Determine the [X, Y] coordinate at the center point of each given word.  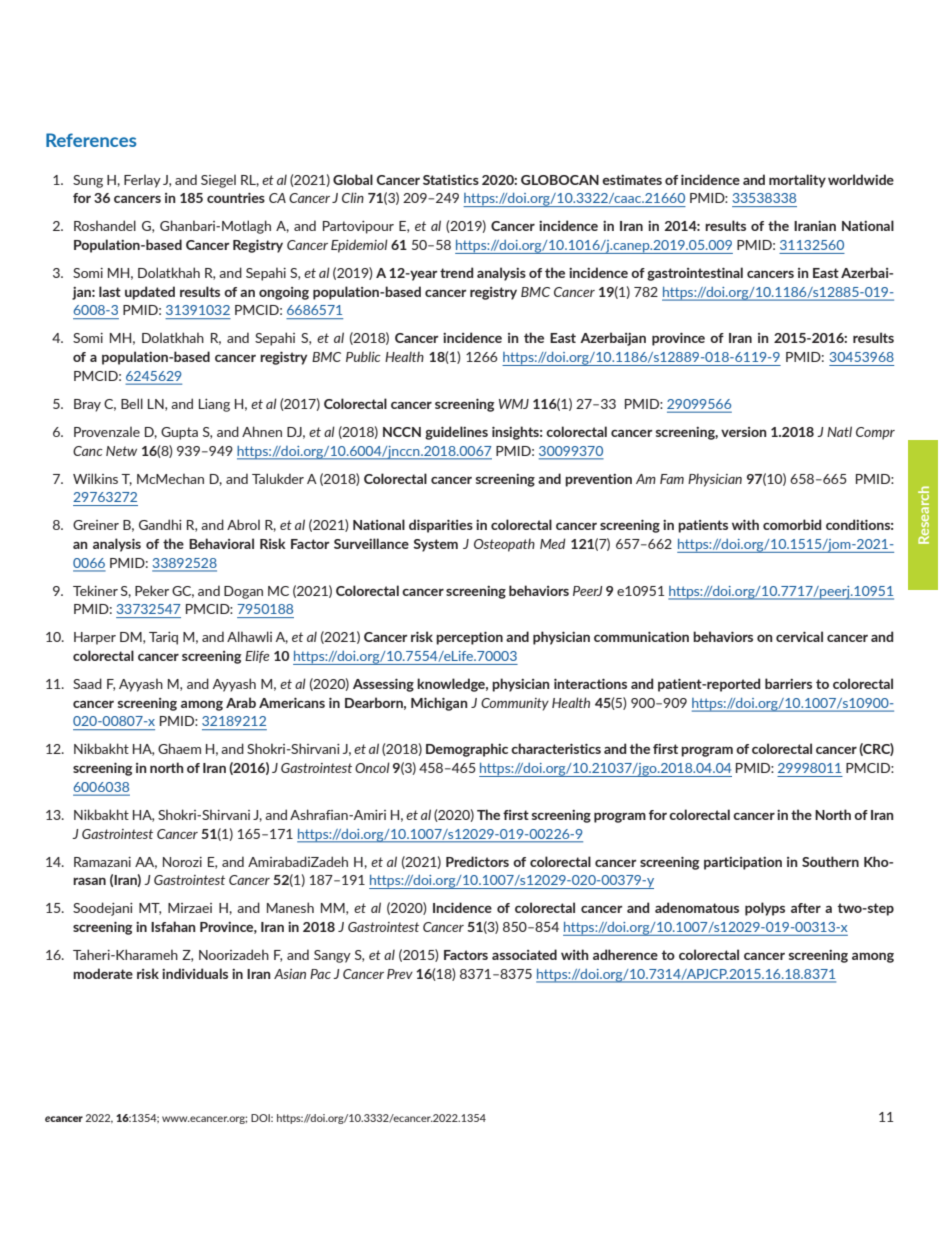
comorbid [792, 524]
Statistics [451, 180]
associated [524, 954]
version [744, 432]
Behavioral [221, 543]
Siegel [218, 181]
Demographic [467, 750]
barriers [788, 683]
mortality [797, 181]
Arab [241, 702]
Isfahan [173, 926]
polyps [765, 909]
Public [363, 356]
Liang [214, 405]
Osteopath [504, 545]
